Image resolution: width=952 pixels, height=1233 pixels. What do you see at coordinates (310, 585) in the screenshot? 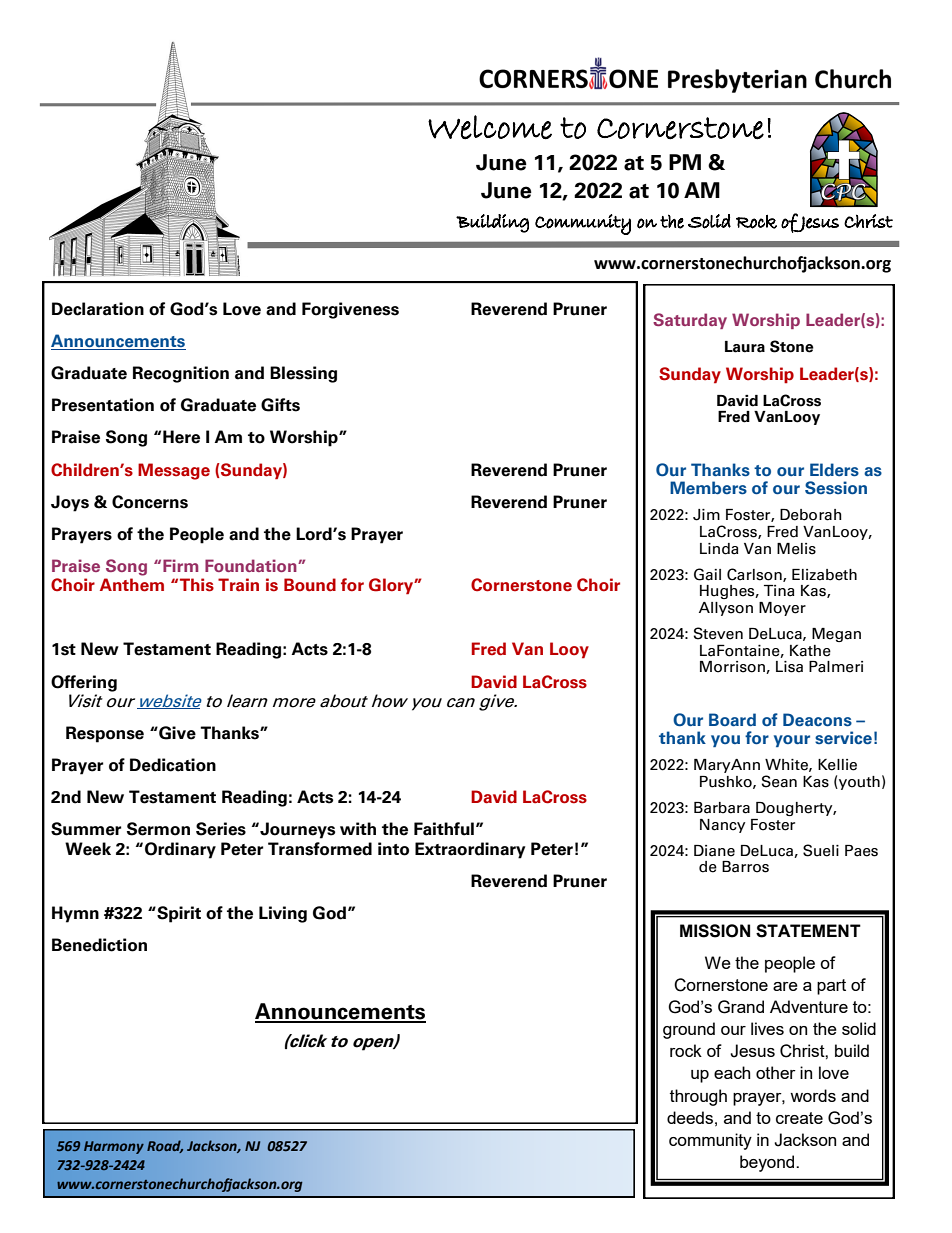
I see `Bound` at bounding box center [310, 585].
